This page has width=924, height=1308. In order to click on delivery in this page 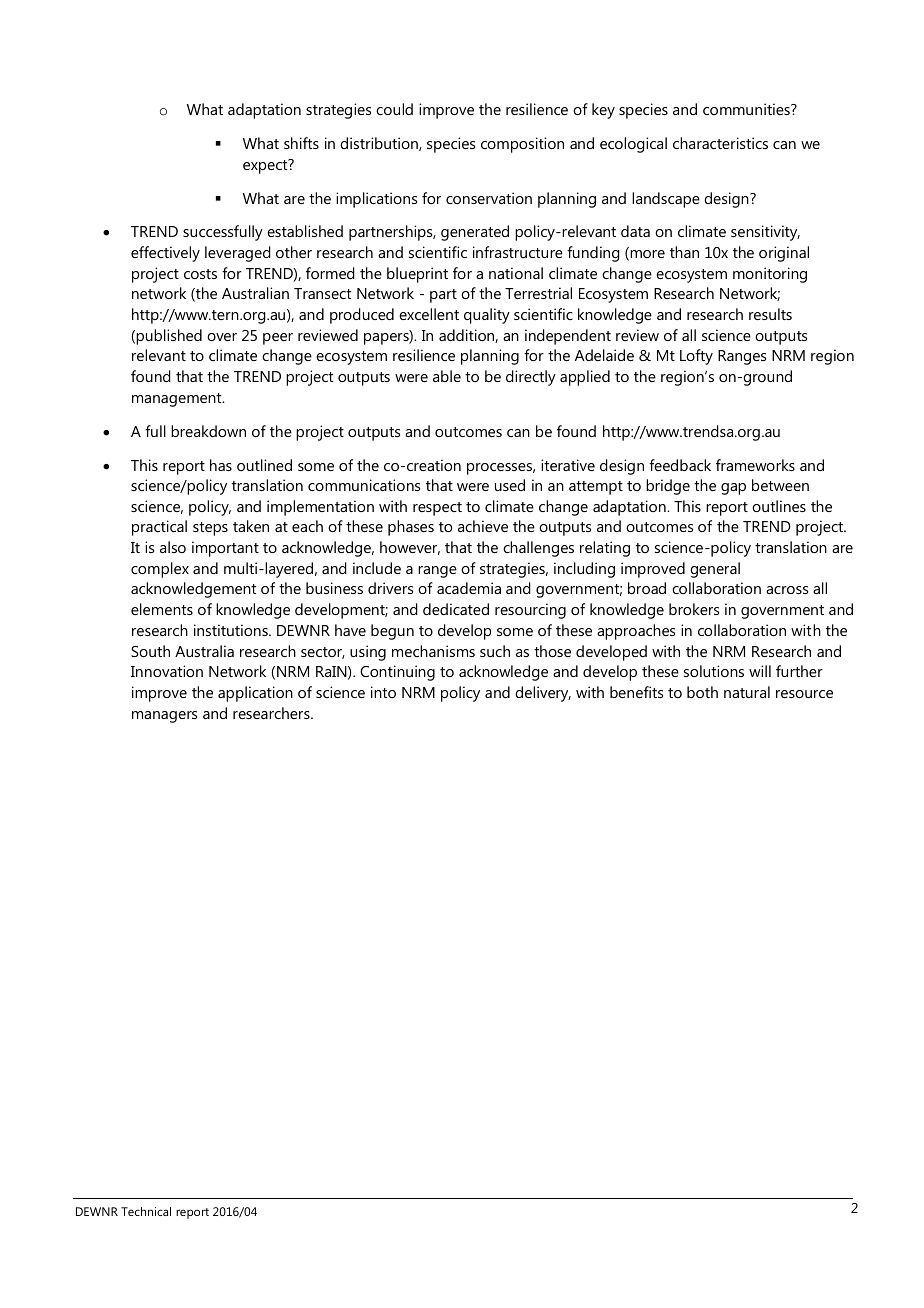, I will do `click(543, 694)`.
